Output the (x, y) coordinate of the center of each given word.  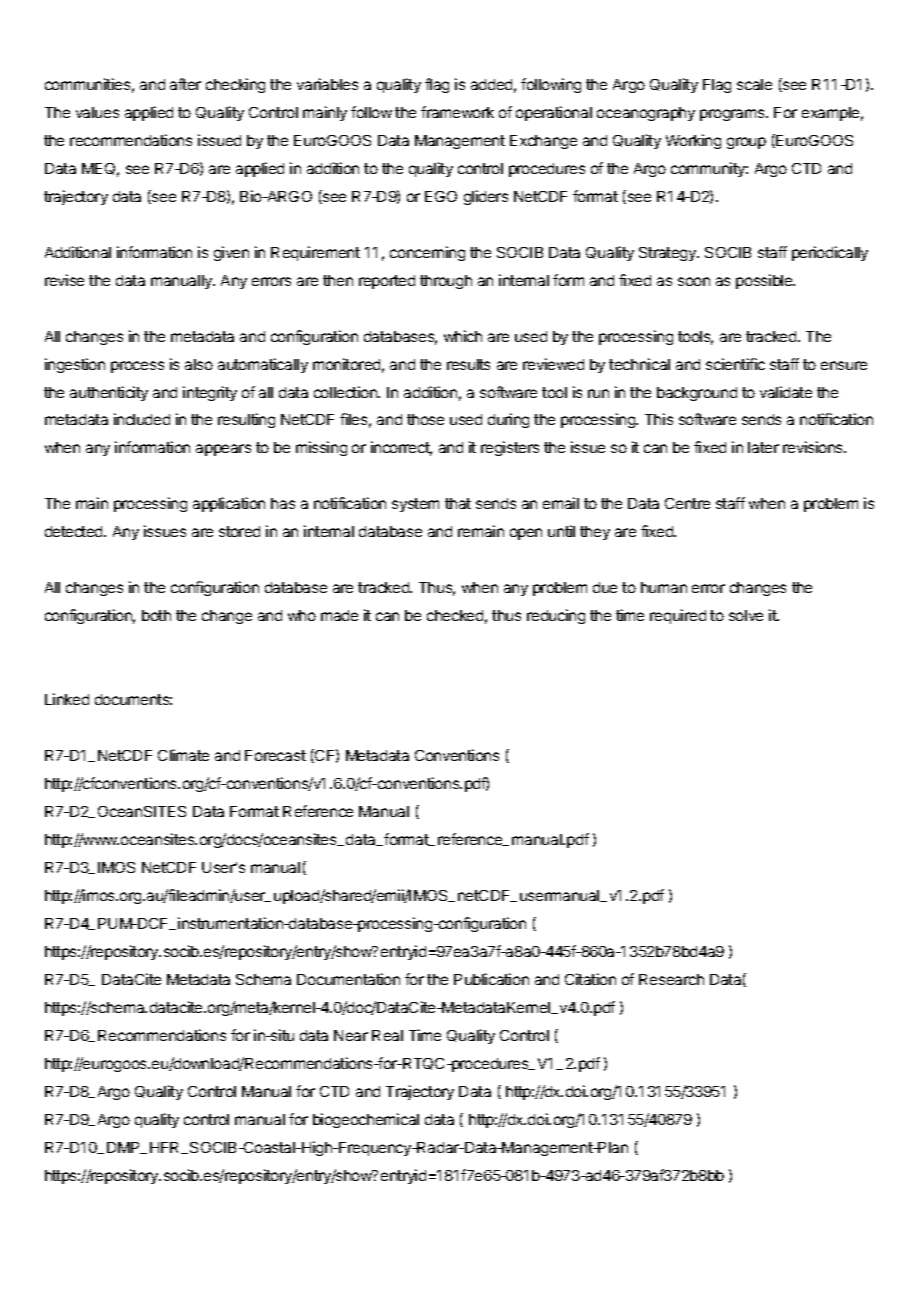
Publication (491, 979)
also (199, 364)
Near (351, 1035)
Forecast (275, 755)
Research (671, 979)
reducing (556, 616)
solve (746, 615)
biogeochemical (366, 1120)
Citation (590, 979)
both (156, 615)
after (185, 84)
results (468, 364)
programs (733, 115)
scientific (735, 364)
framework (457, 112)
